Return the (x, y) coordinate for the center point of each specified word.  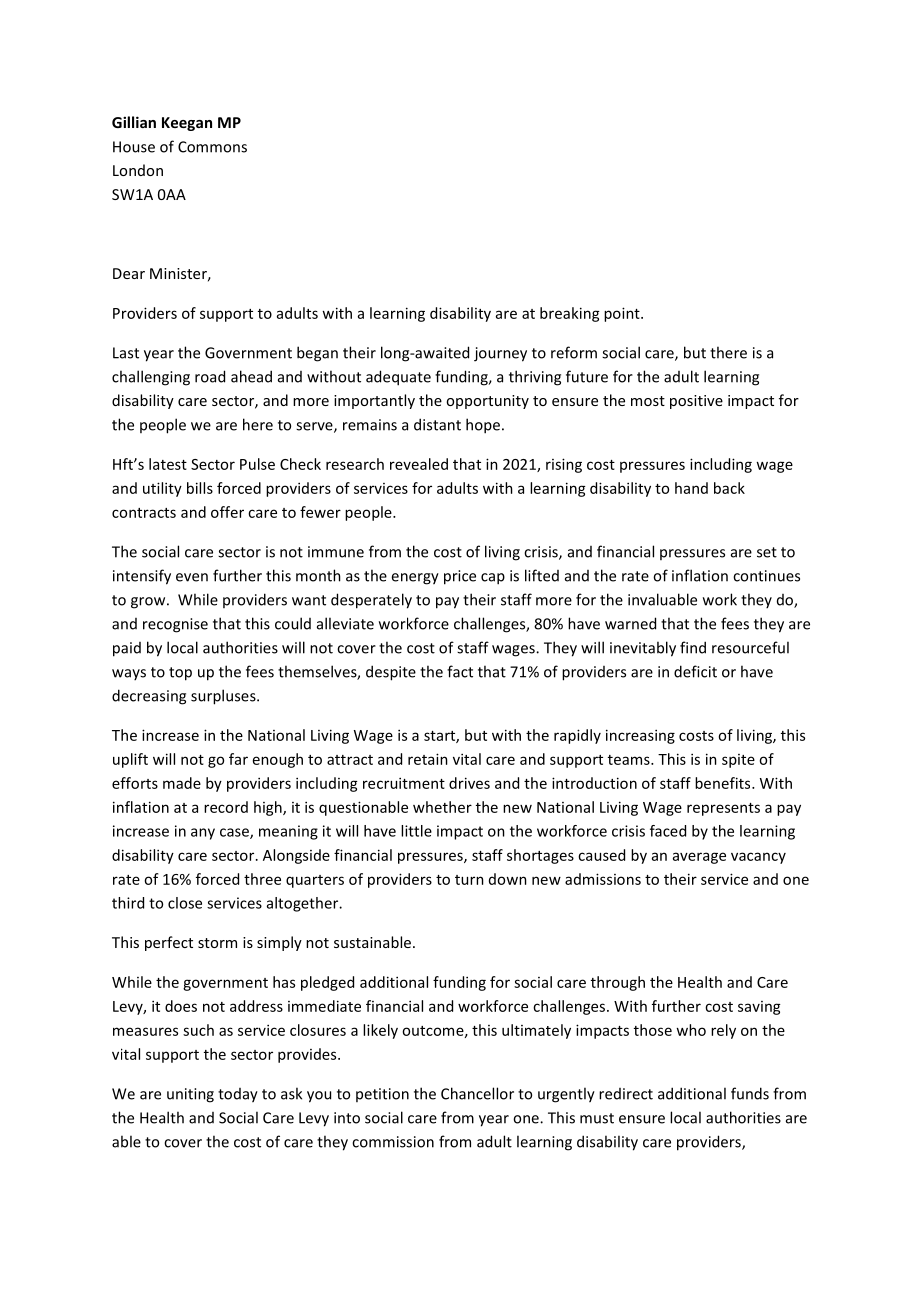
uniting (190, 1095)
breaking (570, 314)
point (623, 314)
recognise (175, 625)
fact (460, 671)
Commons (212, 147)
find (693, 647)
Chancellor (477, 1093)
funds (750, 1093)
